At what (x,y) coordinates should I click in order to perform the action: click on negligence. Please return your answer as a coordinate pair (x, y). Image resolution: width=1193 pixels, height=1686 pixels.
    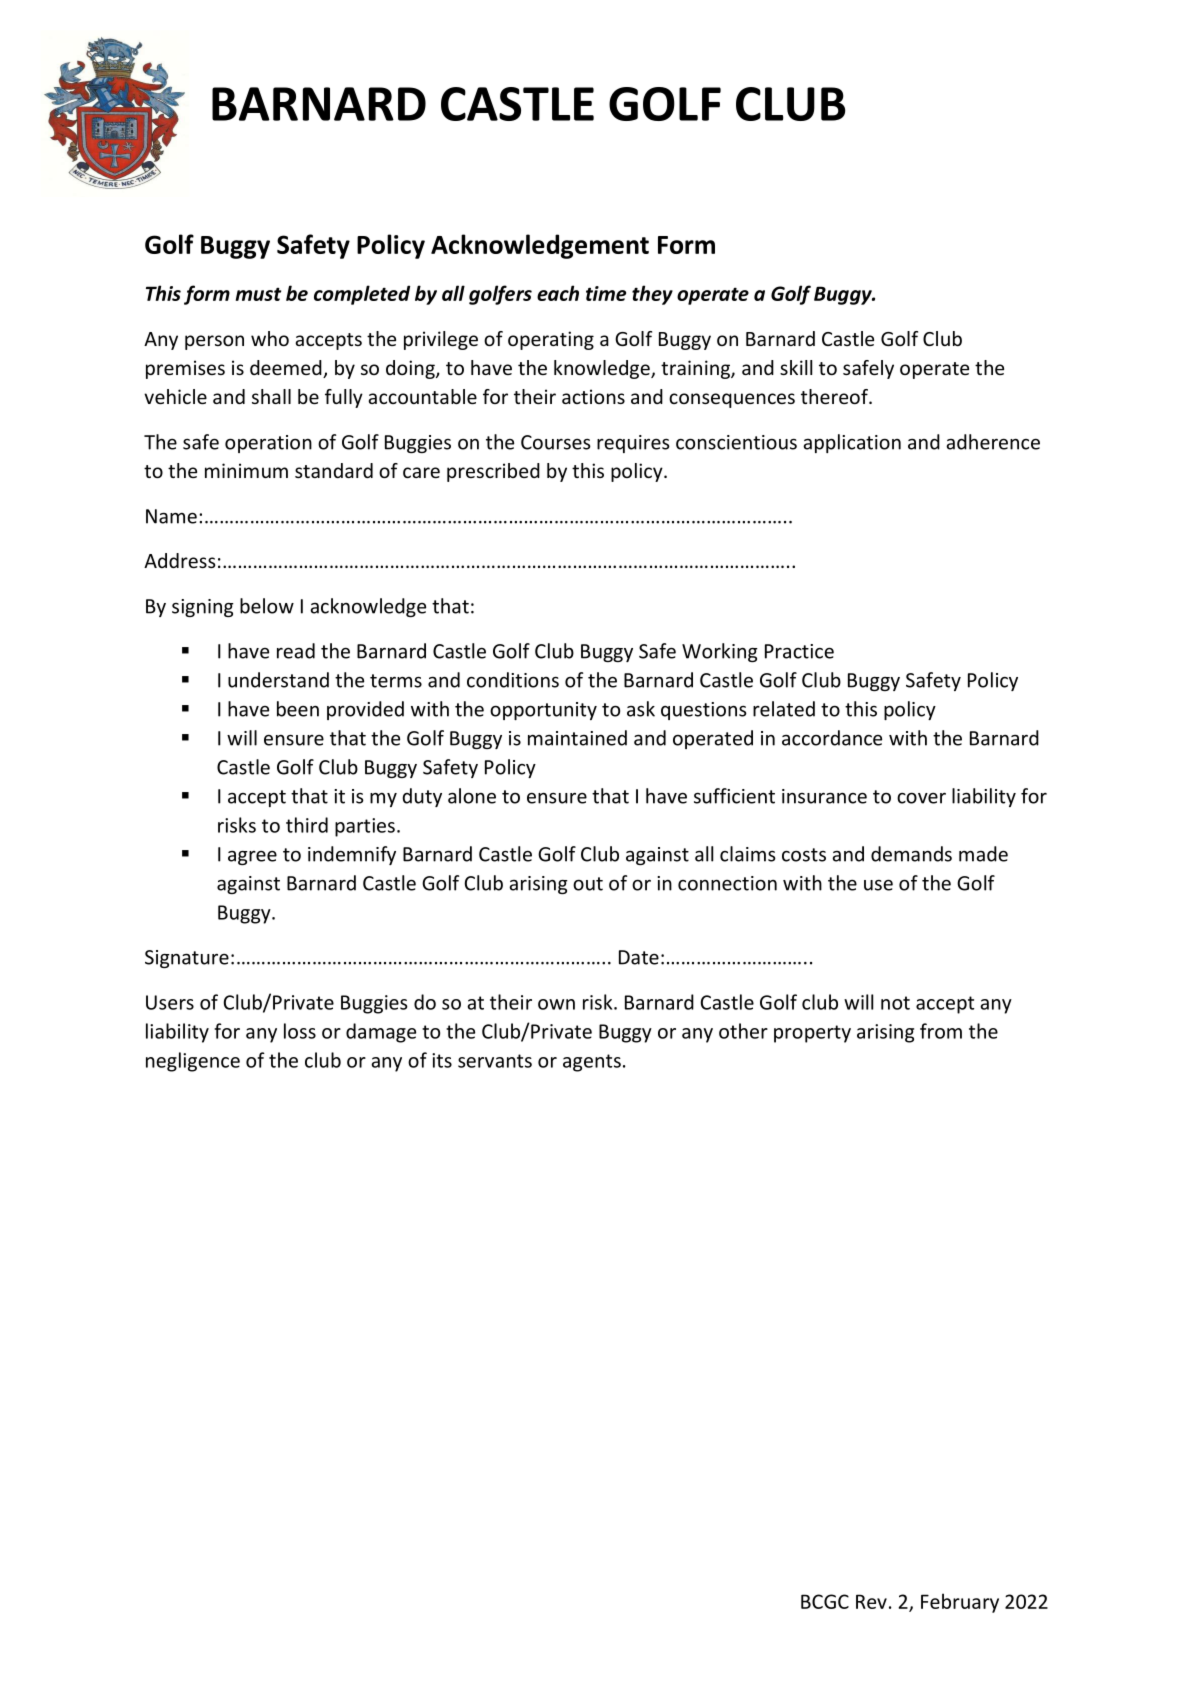
    Looking at the image, I should click on (193, 1062).
